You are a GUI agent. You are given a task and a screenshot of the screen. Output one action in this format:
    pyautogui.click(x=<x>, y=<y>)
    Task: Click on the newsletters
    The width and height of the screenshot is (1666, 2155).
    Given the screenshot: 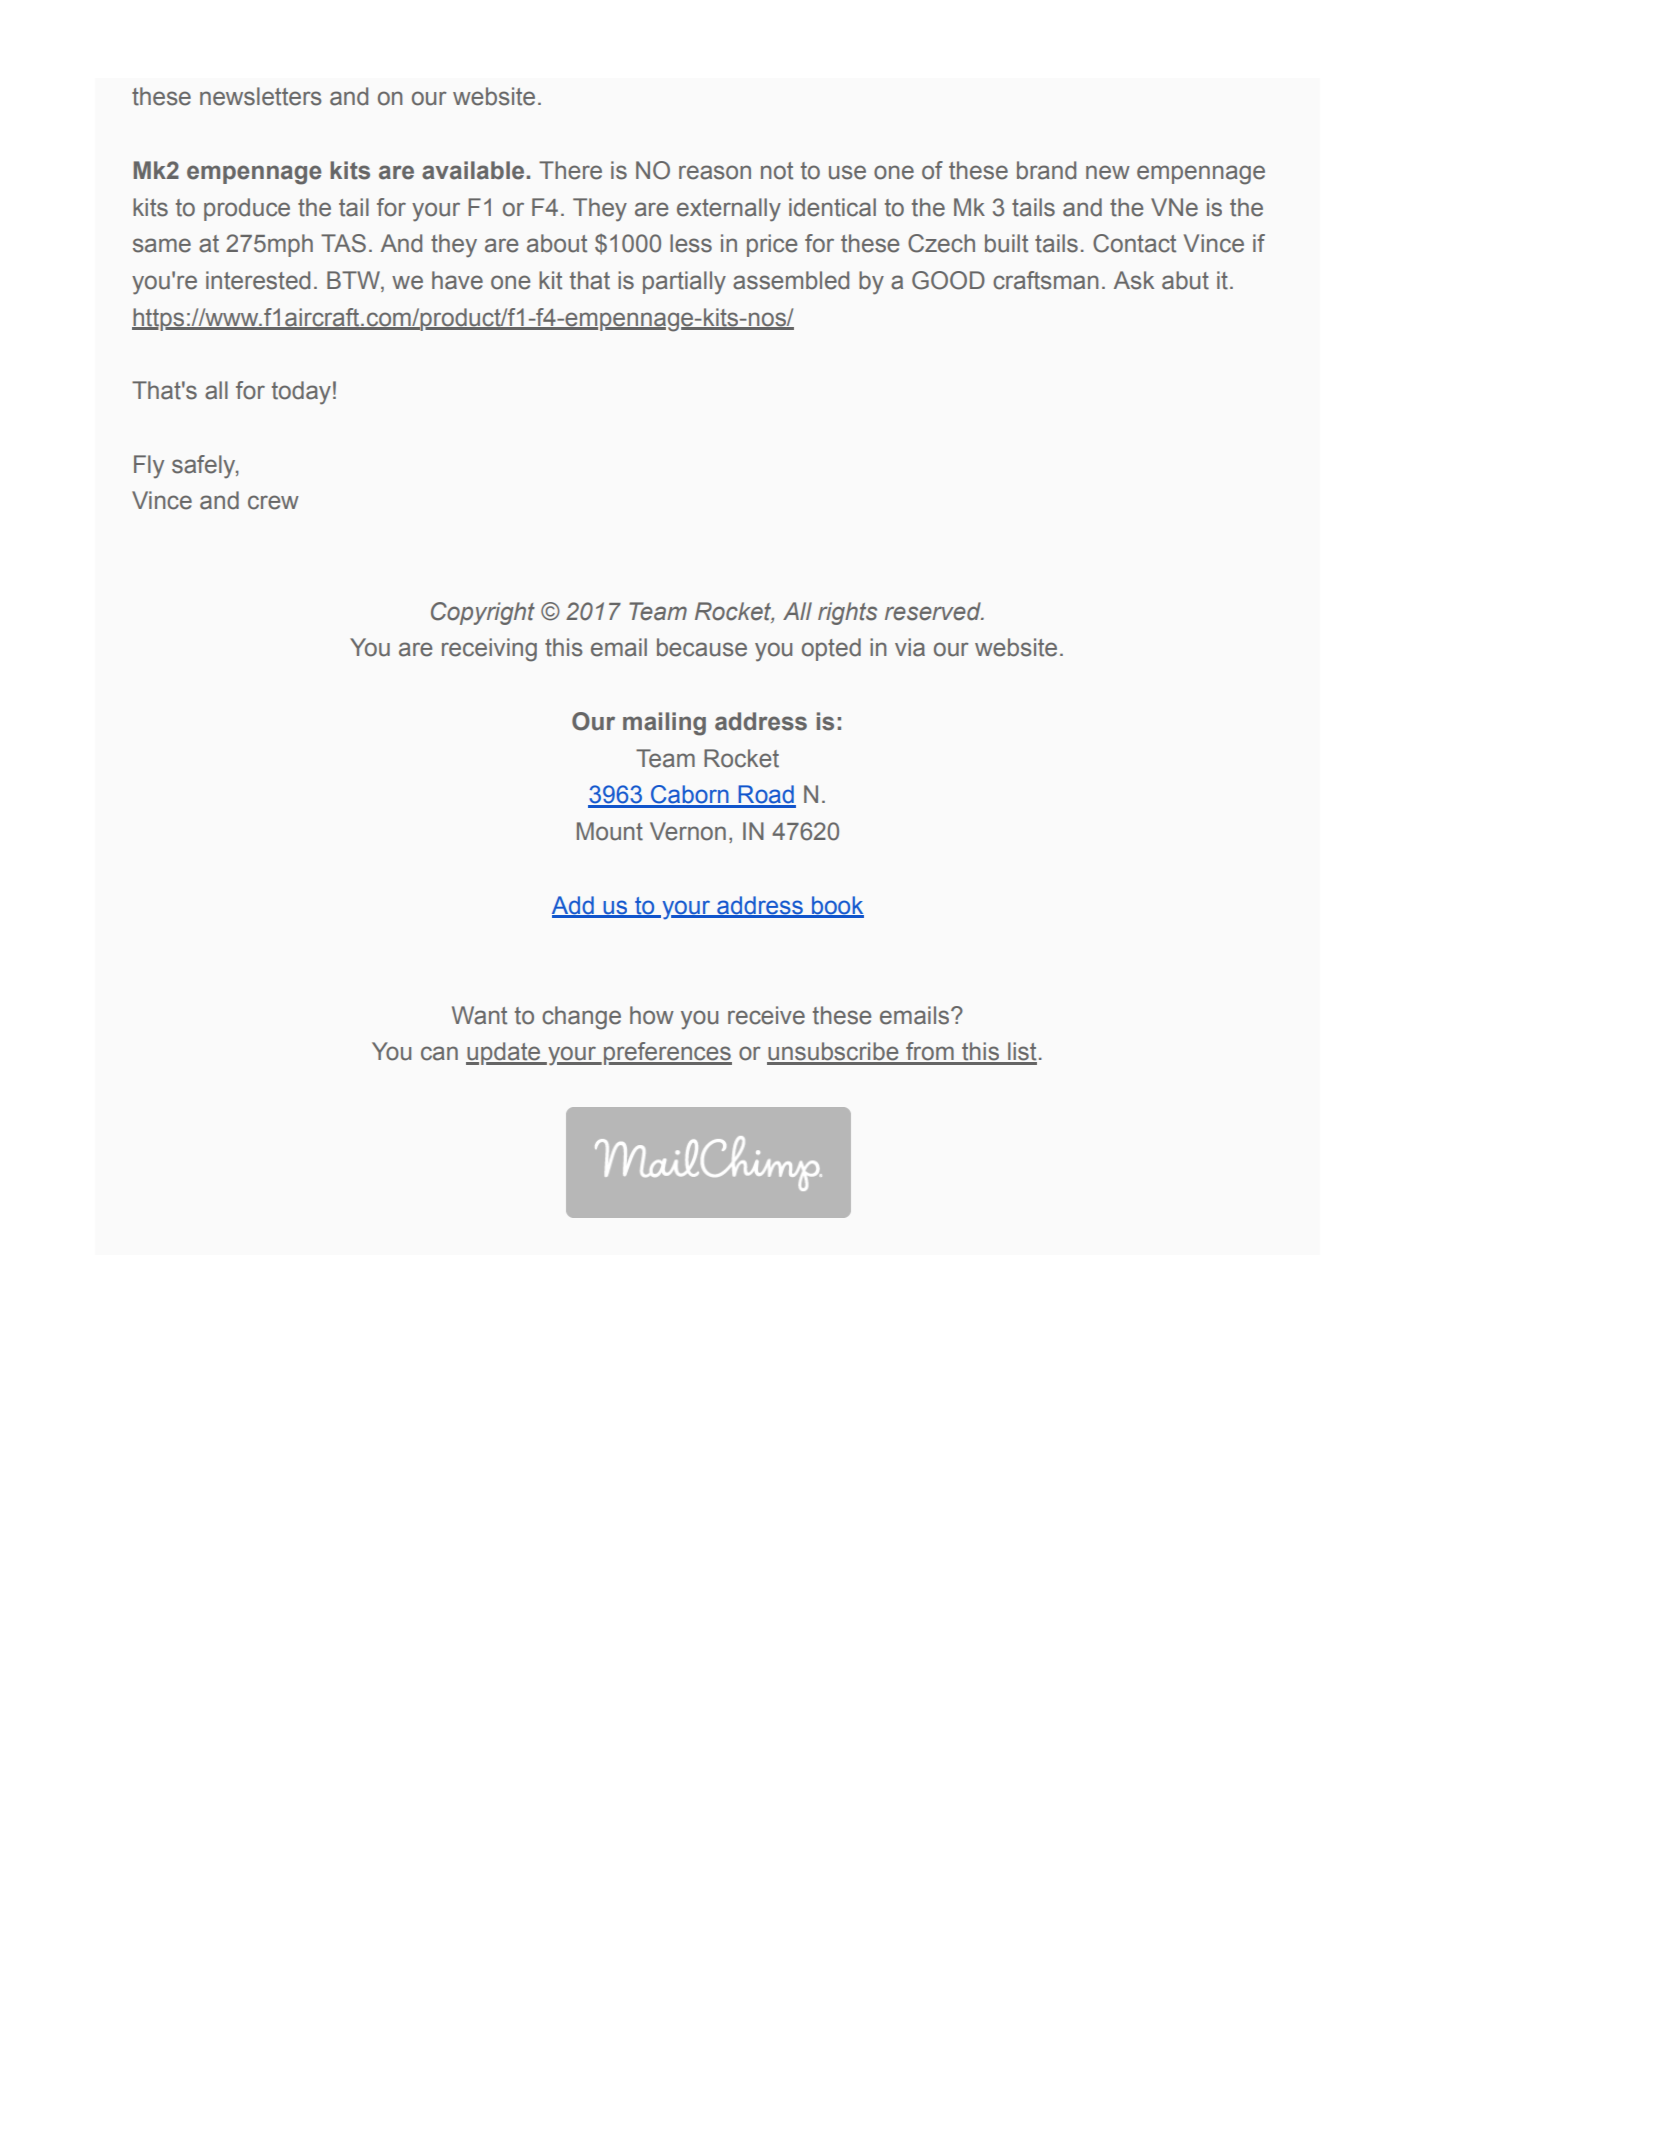 What is the action you would take?
    pyautogui.click(x=261, y=96)
